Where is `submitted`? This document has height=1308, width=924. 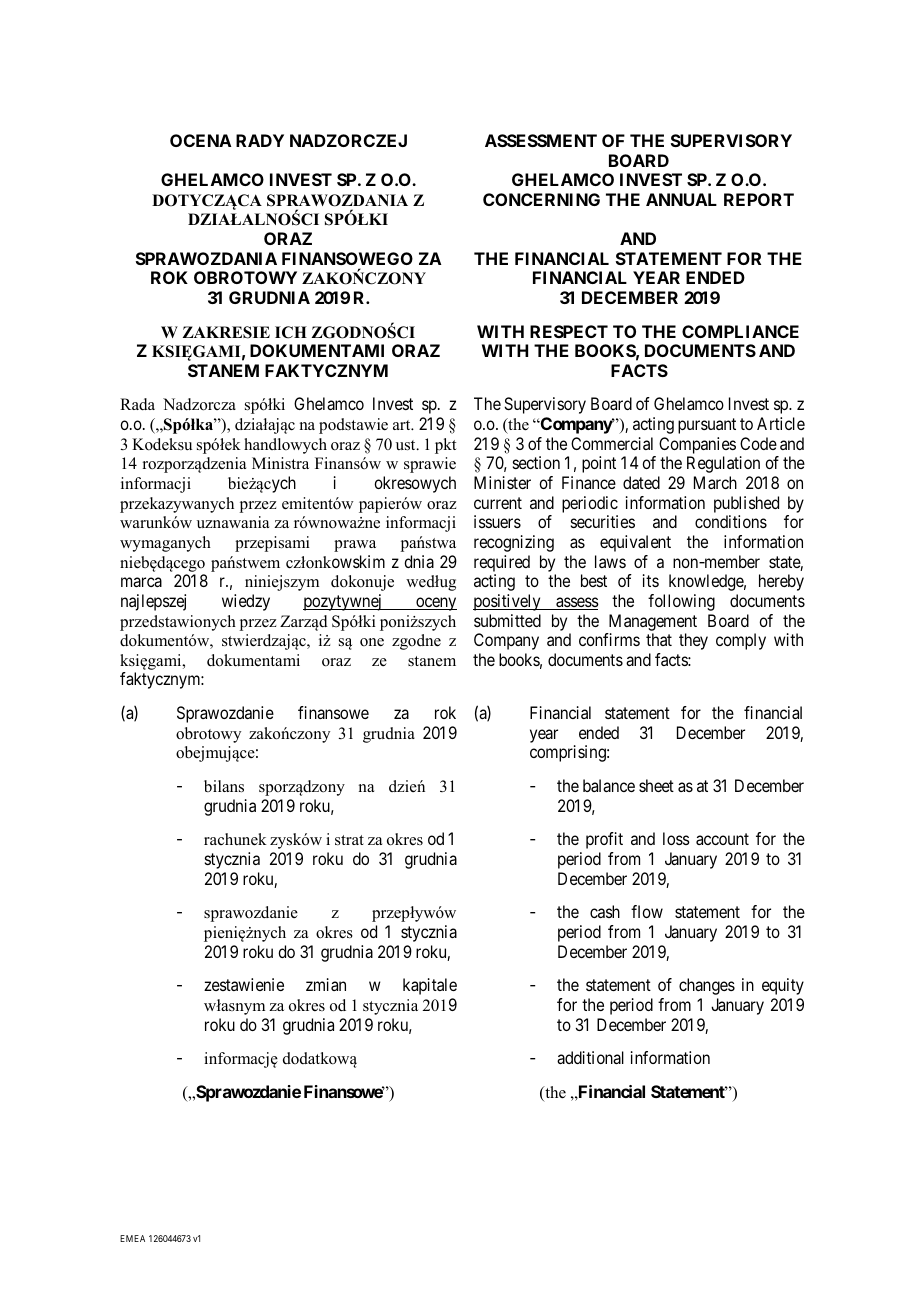
submitted is located at coordinates (507, 620).
